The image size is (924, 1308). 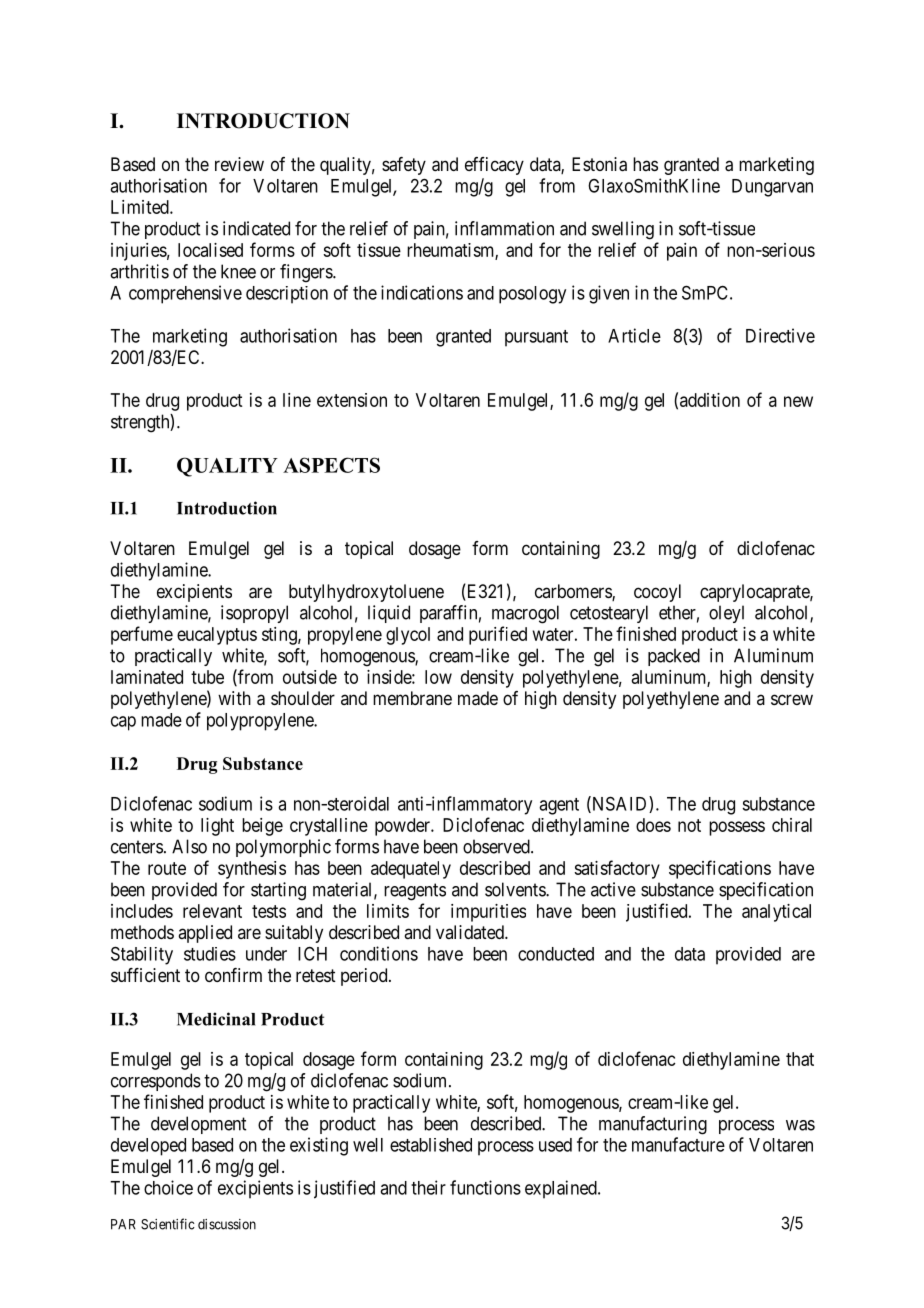 What do you see at coordinates (494, 166) in the image?
I see `efficacy` at bounding box center [494, 166].
